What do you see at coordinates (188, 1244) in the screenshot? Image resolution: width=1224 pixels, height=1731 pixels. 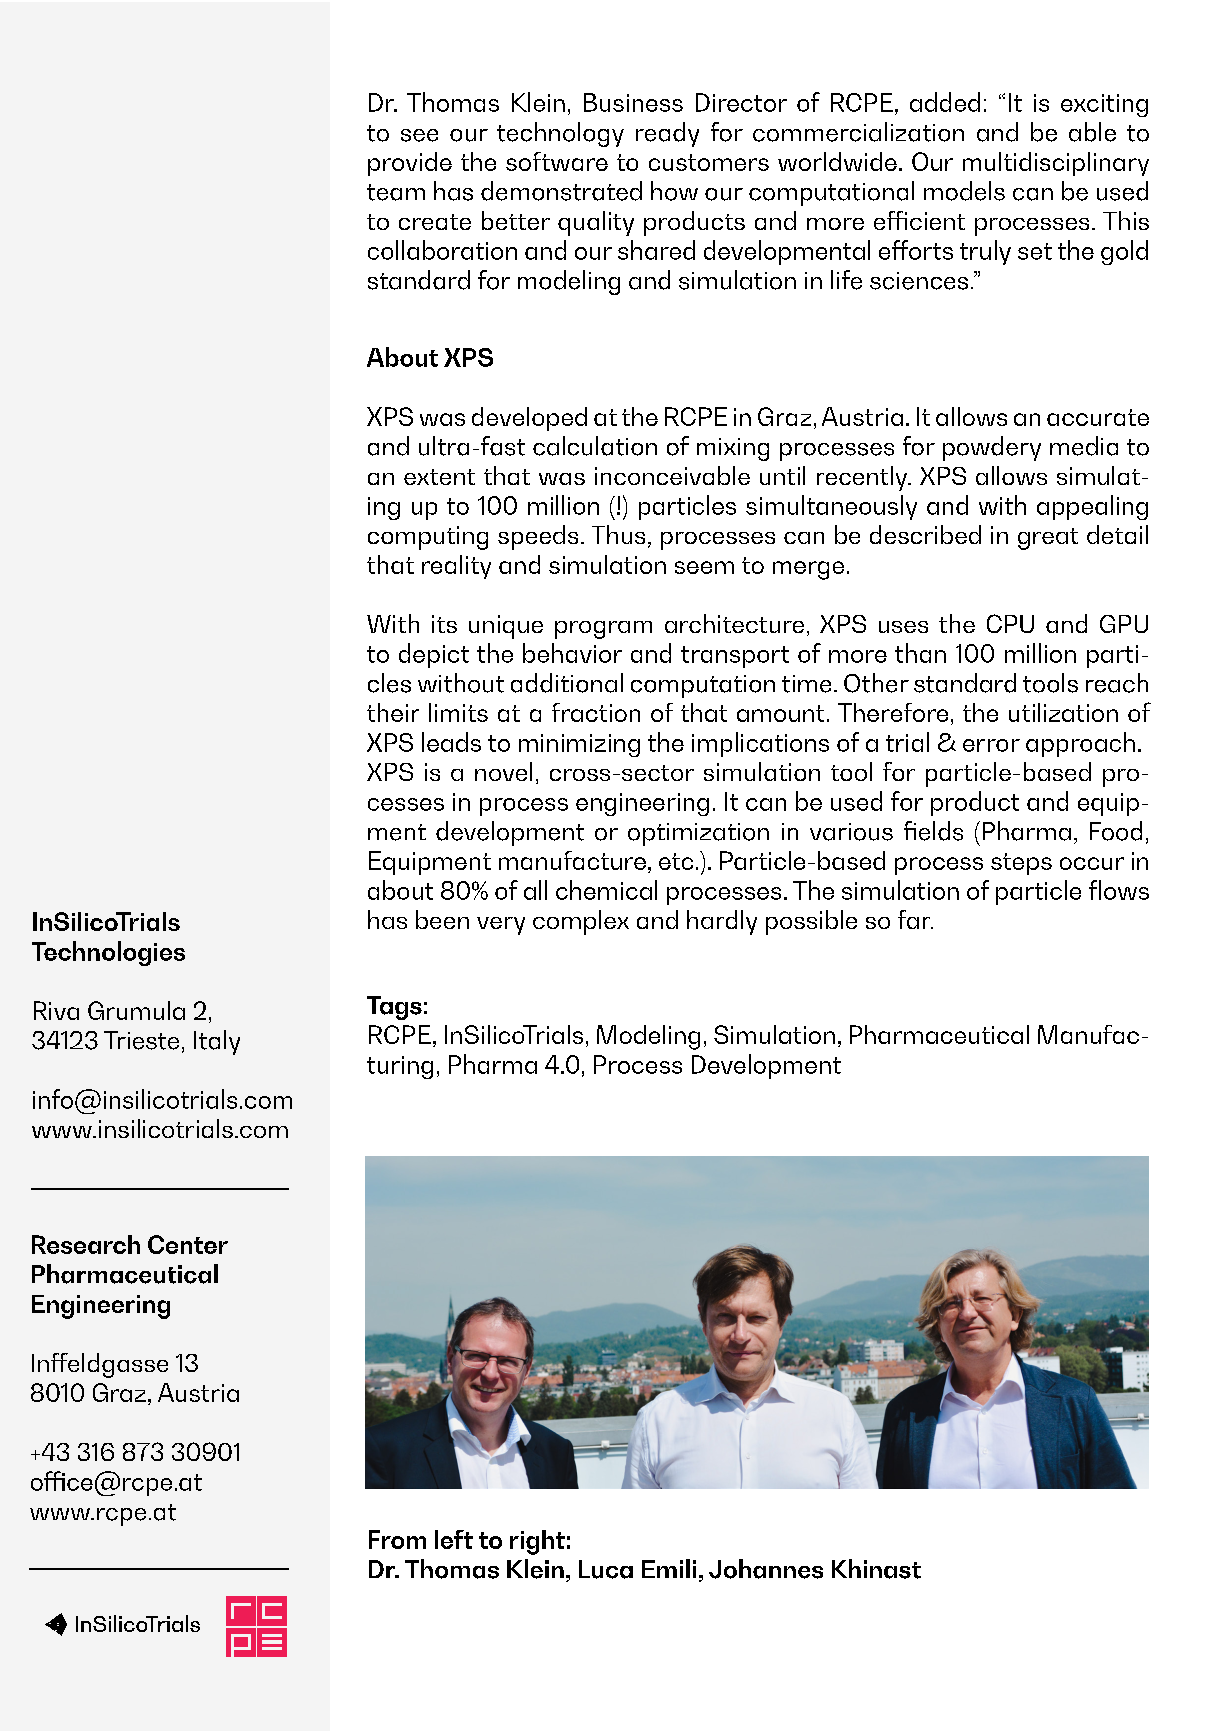 I see `Center` at bounding box center [188, 1244].
